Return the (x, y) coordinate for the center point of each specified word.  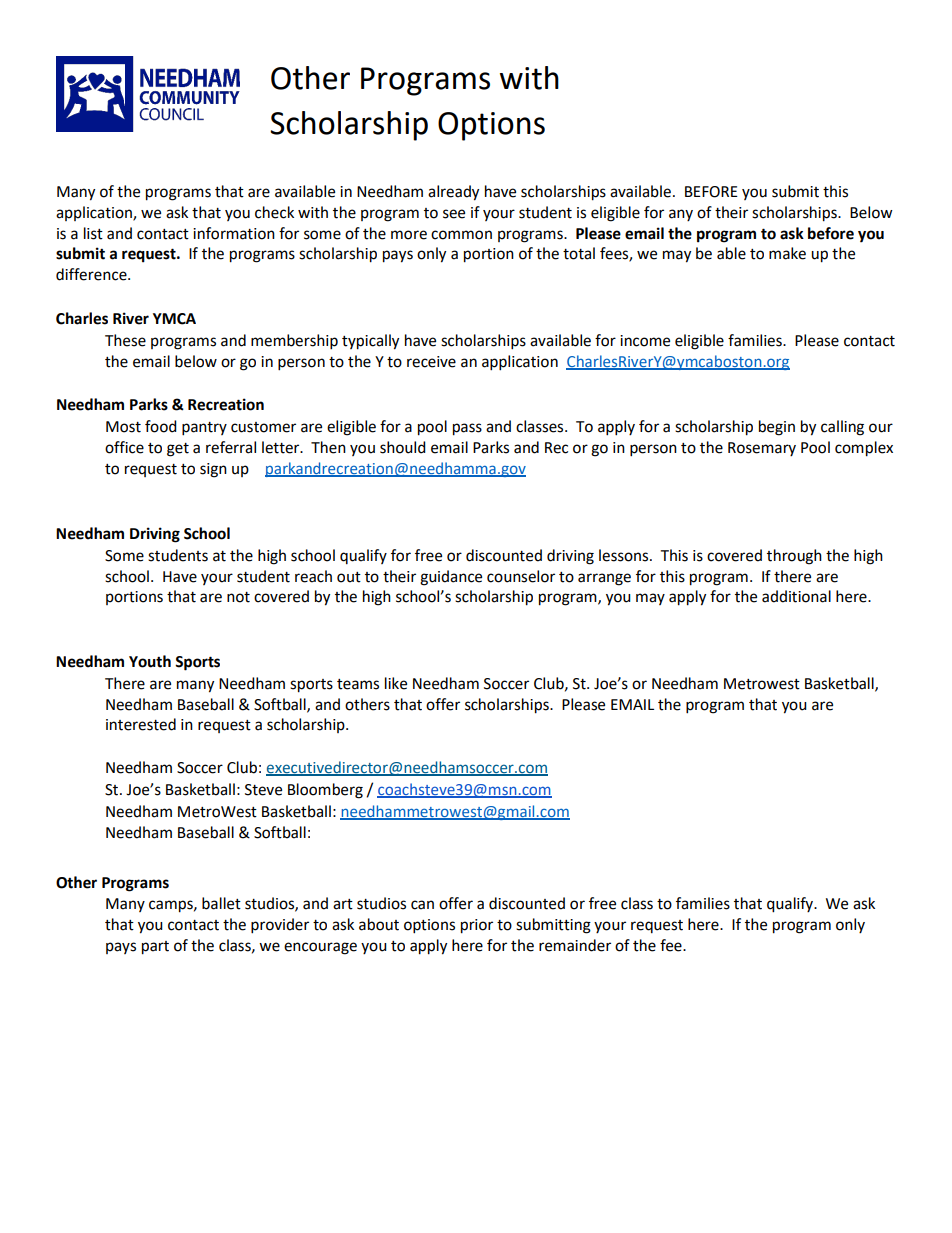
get (178, 450)
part (155, 948)
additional (796, 596)
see (454, 214)
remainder (575, 945)
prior (477, 926)
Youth (150, 661)
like (396, 683)
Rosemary (762, 449)
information (234, 233)
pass (467, 429)
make (787, 253)
